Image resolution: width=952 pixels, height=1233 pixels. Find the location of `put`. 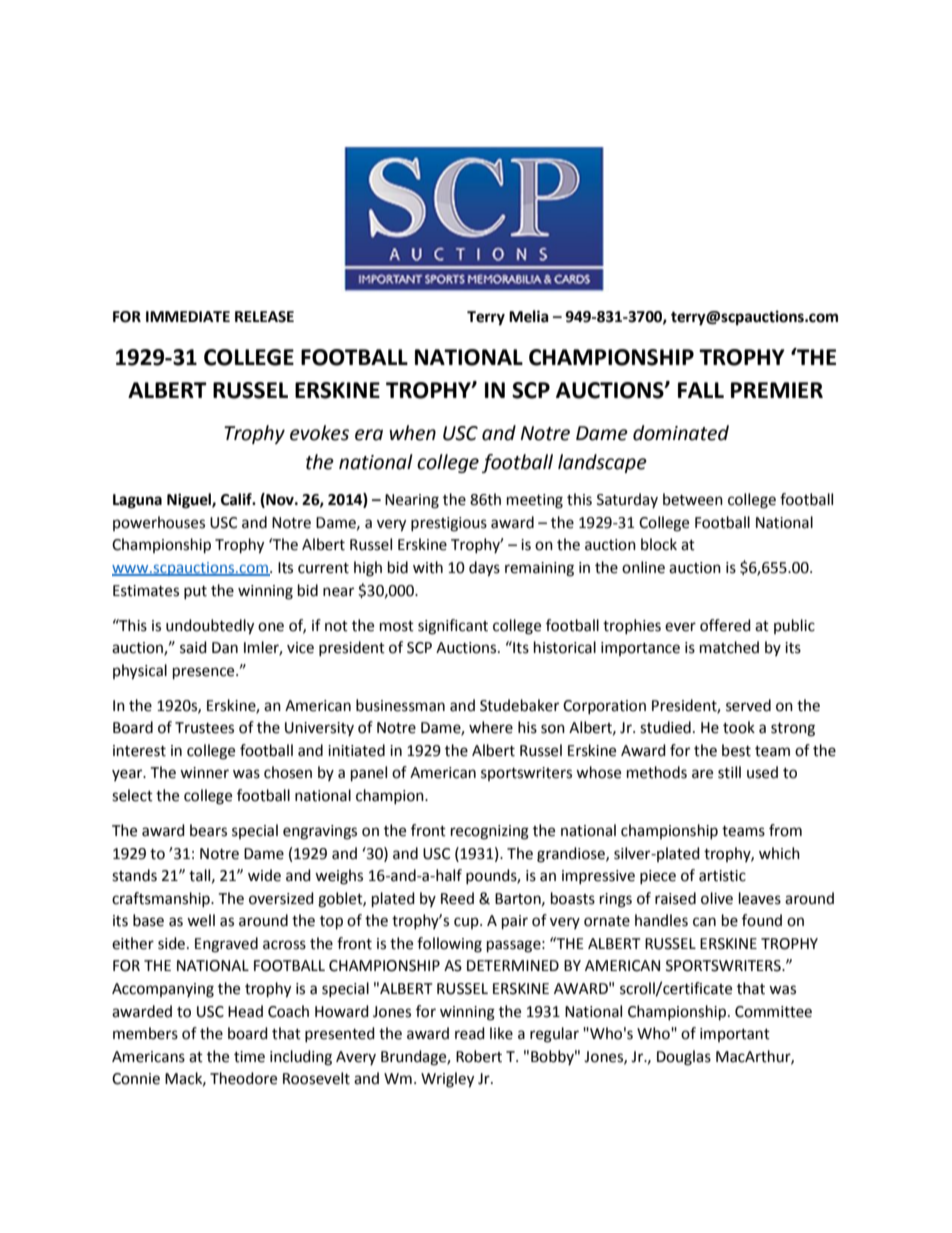

put is located at coordinates (195, 592).
